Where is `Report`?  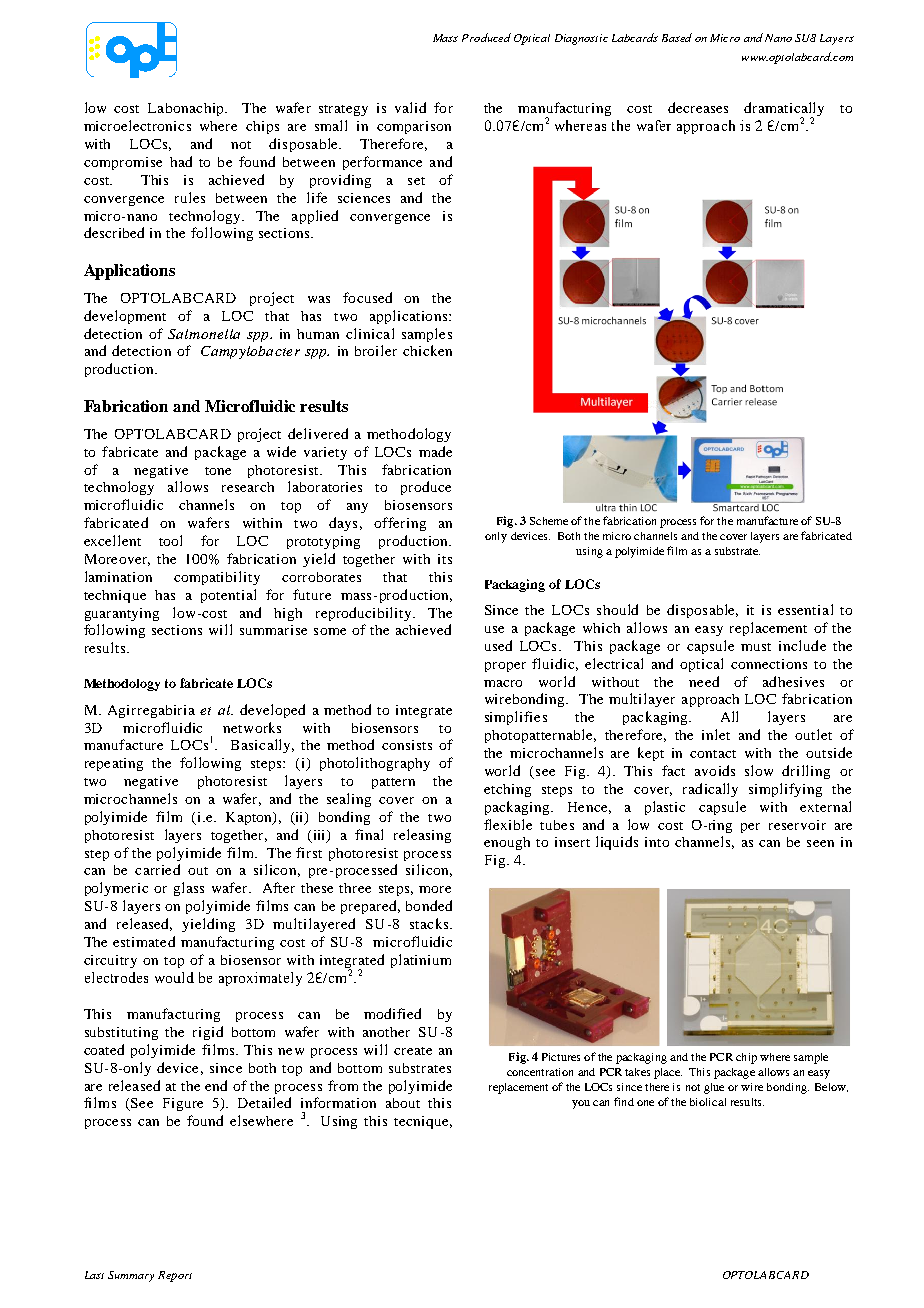
Report is located at coordinates (175, 1276).
